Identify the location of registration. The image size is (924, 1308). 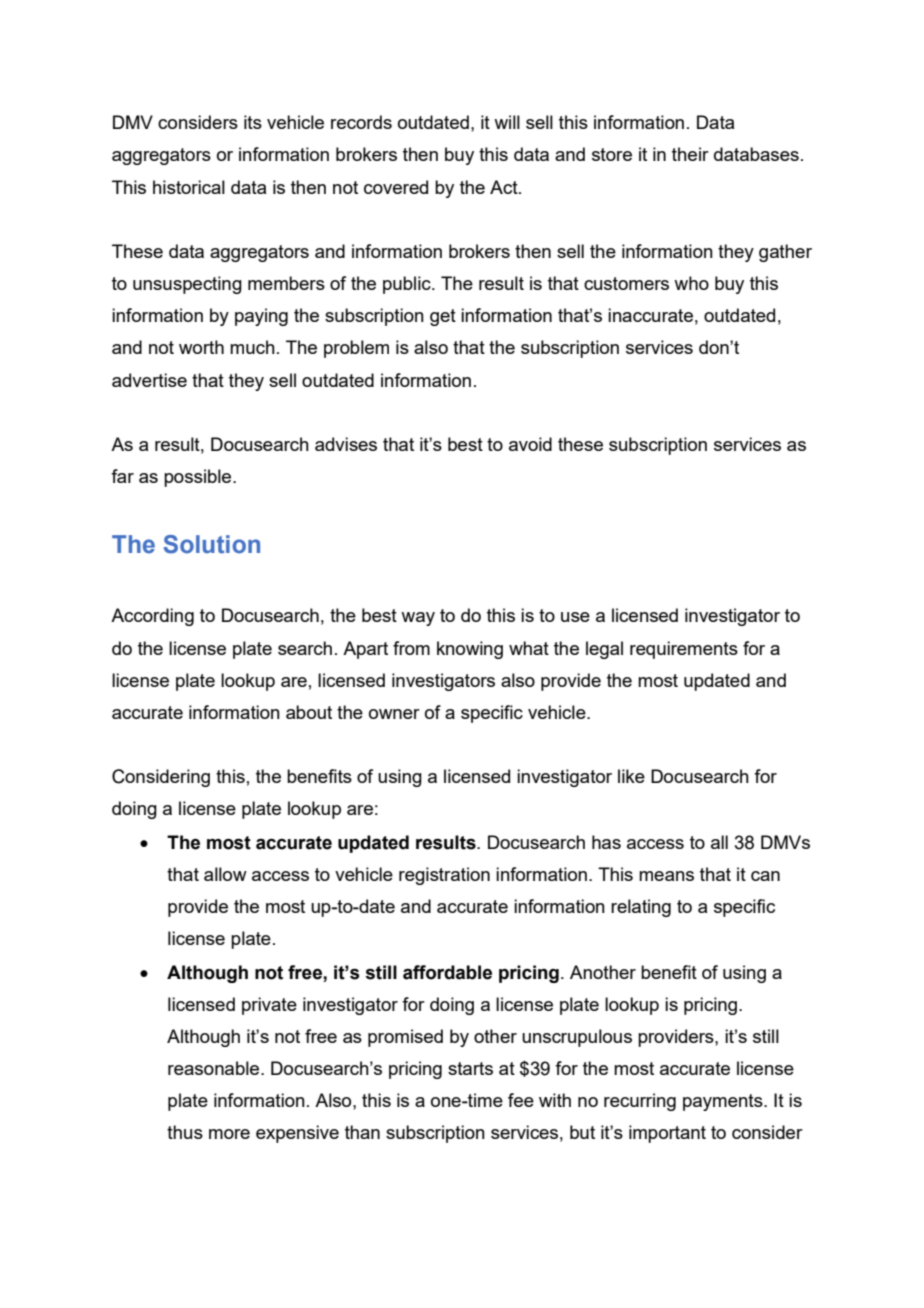
(444, 876).
